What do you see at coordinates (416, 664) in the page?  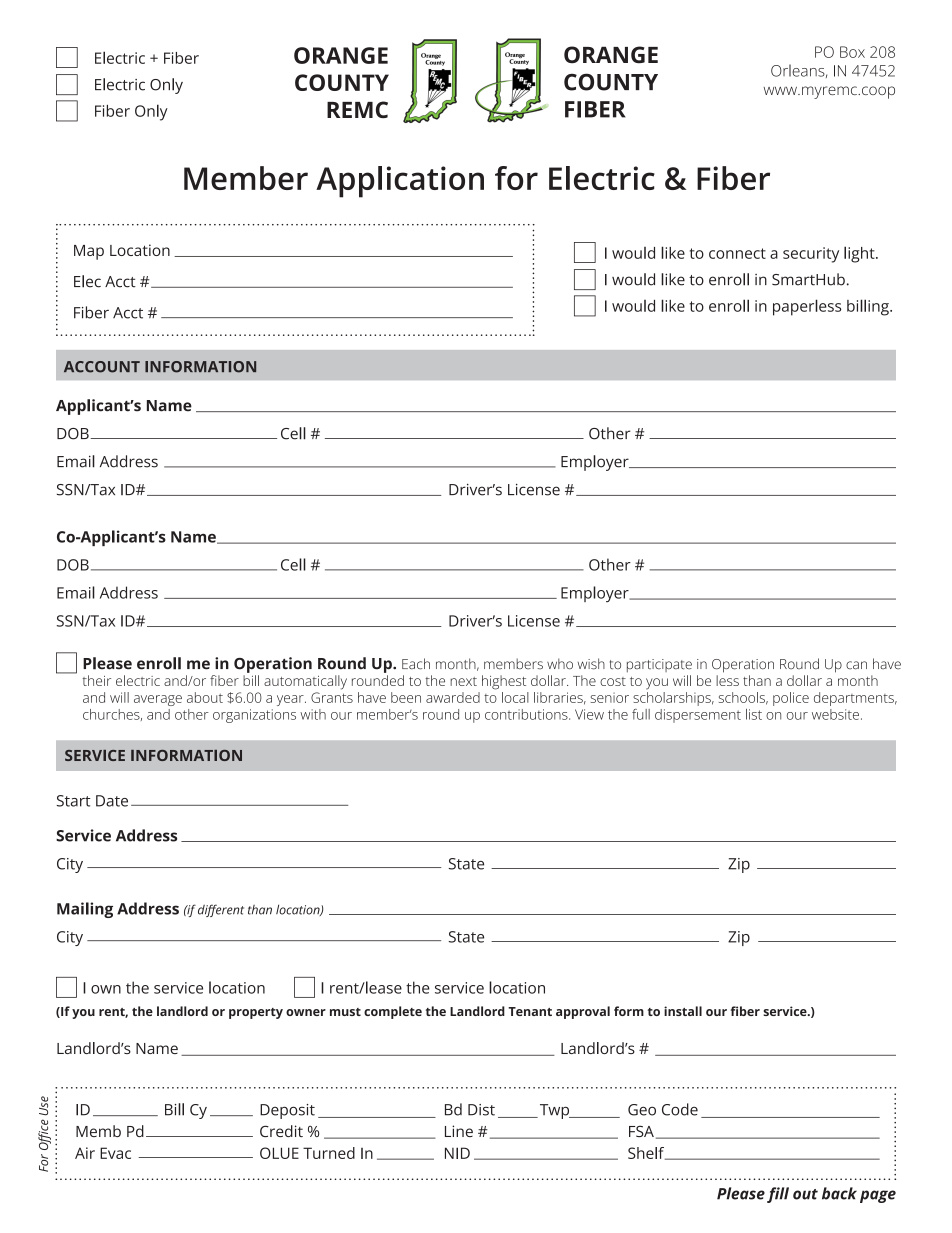 I see `Each` at bounding box center [416, 664].
